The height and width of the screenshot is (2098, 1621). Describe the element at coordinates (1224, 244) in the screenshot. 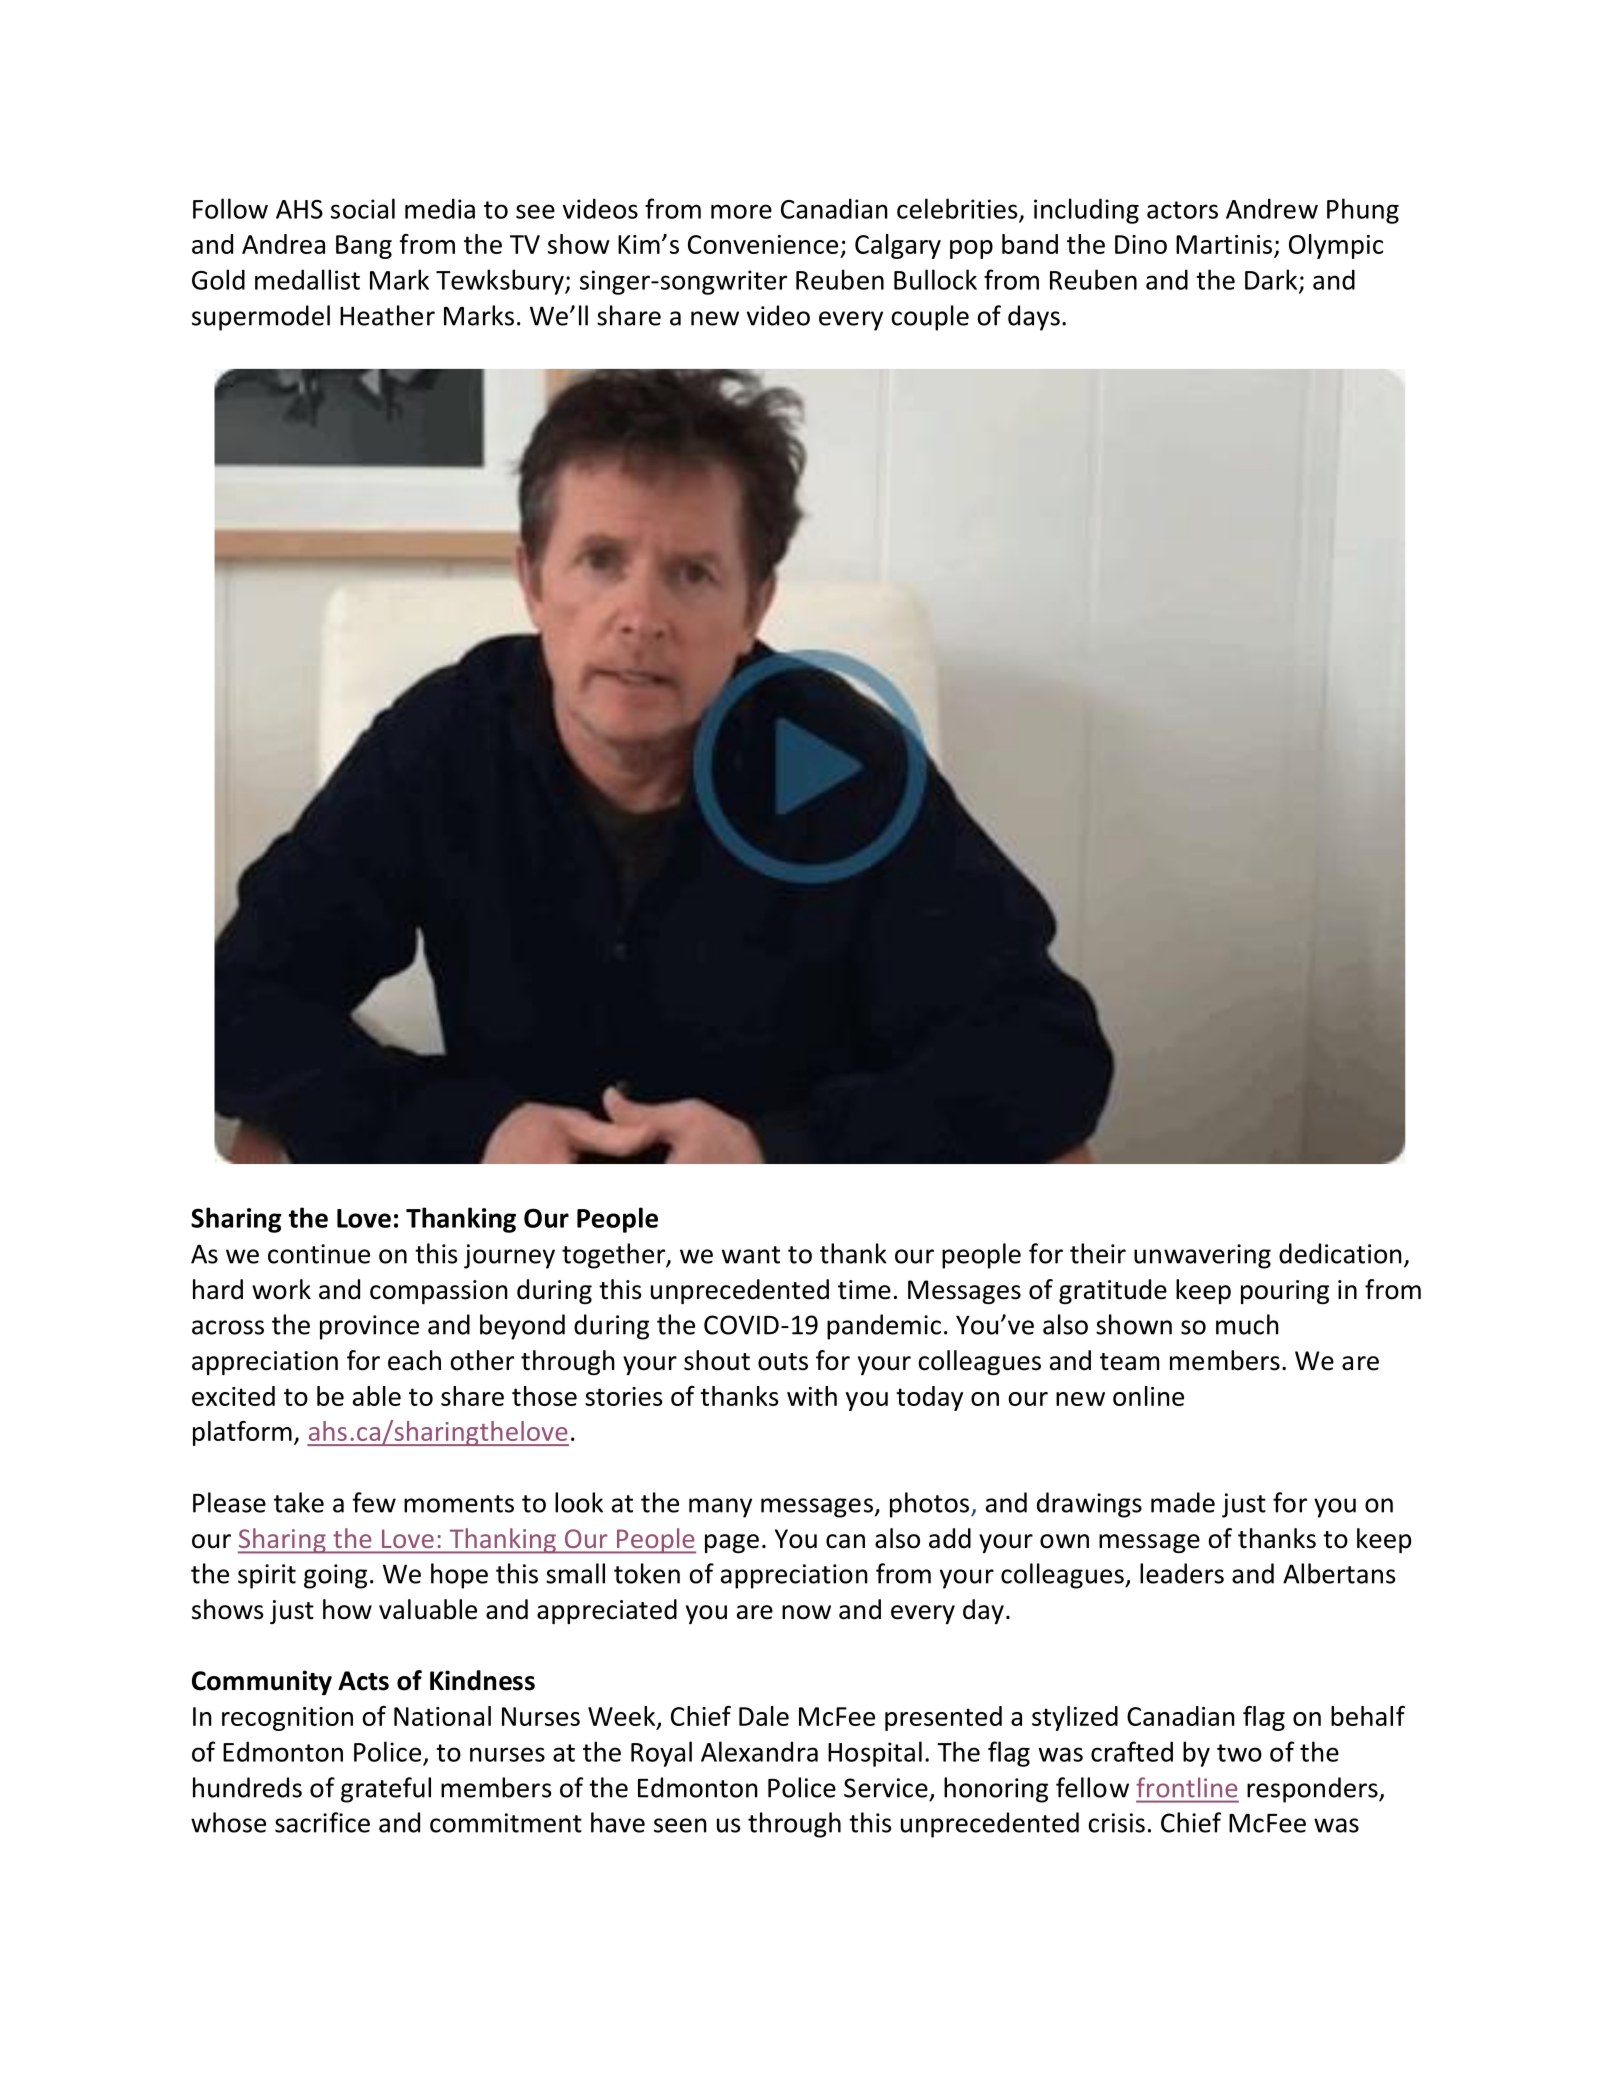

I see `Martinis` at that location.
